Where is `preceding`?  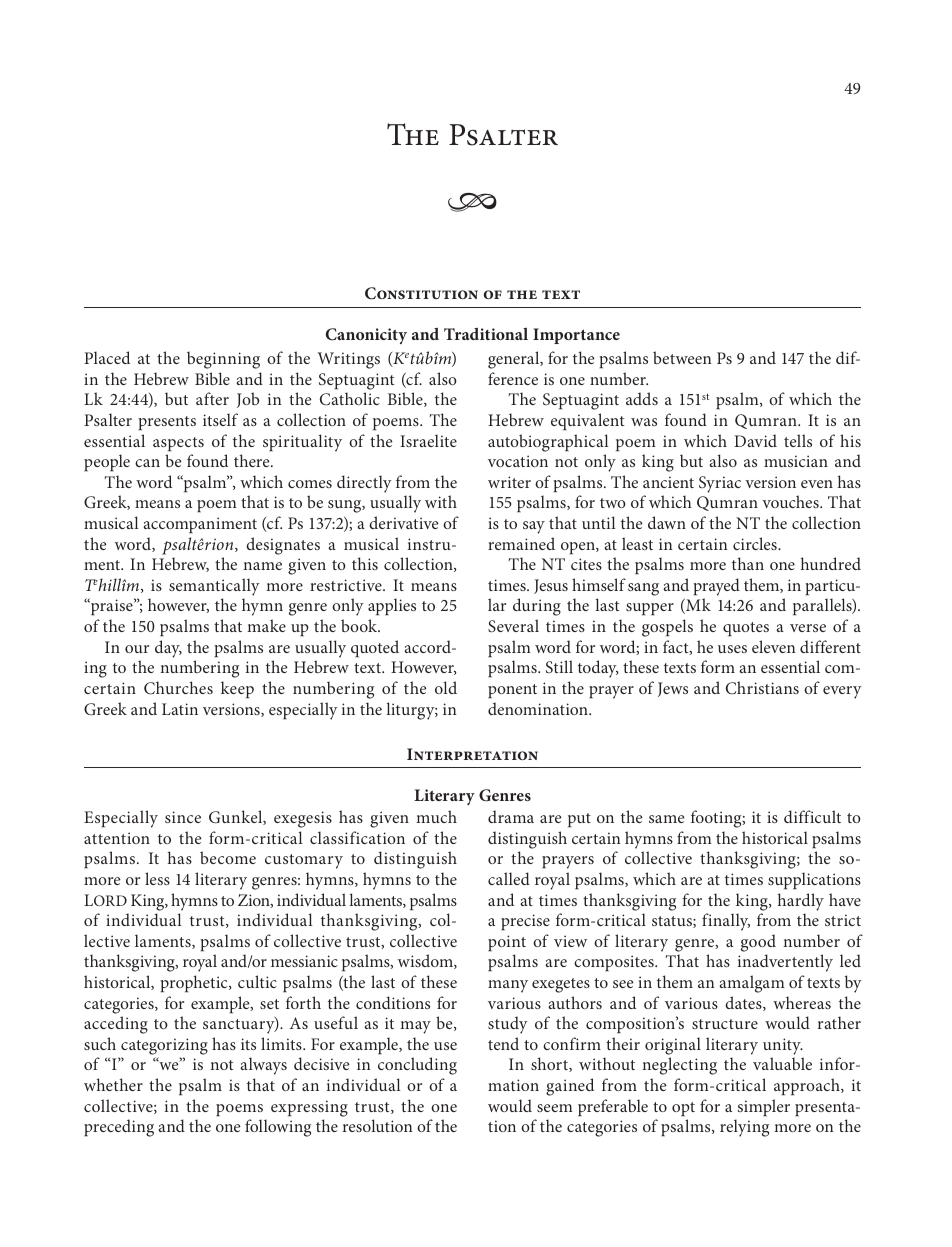
preceding is located at coordinates (119, 1128).
